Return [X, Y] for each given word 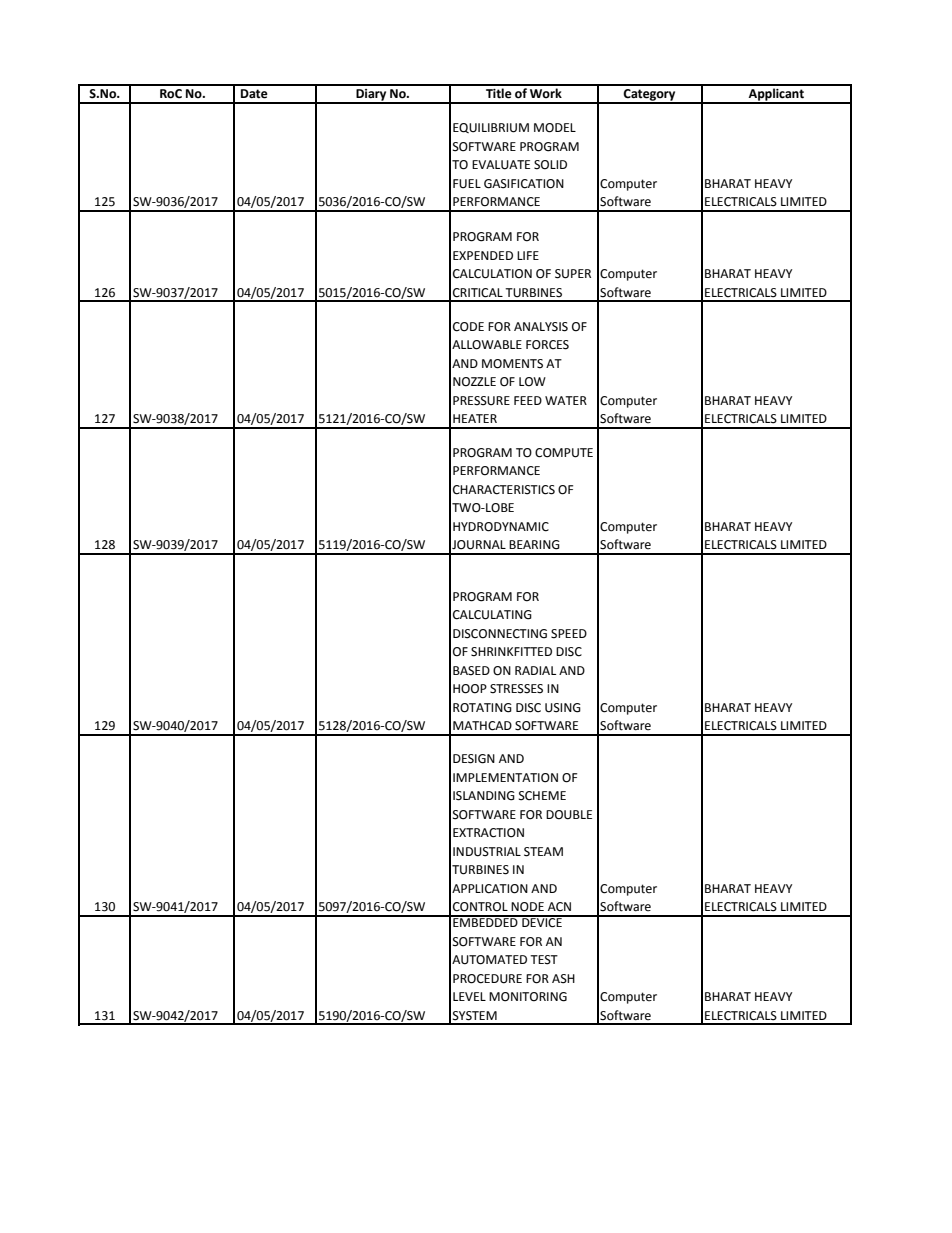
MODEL [555, 128]
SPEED [569, 634]
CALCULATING [492, 615]
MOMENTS [512, 364]
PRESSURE [481, 401]
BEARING [534, 545]
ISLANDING [484, 796]
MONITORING [528, 997]
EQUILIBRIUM [491, 128]
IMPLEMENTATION [505, 778]
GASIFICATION [524, 184]
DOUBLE [569, 815]
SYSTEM [475, 1016]
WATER [566, 400]
